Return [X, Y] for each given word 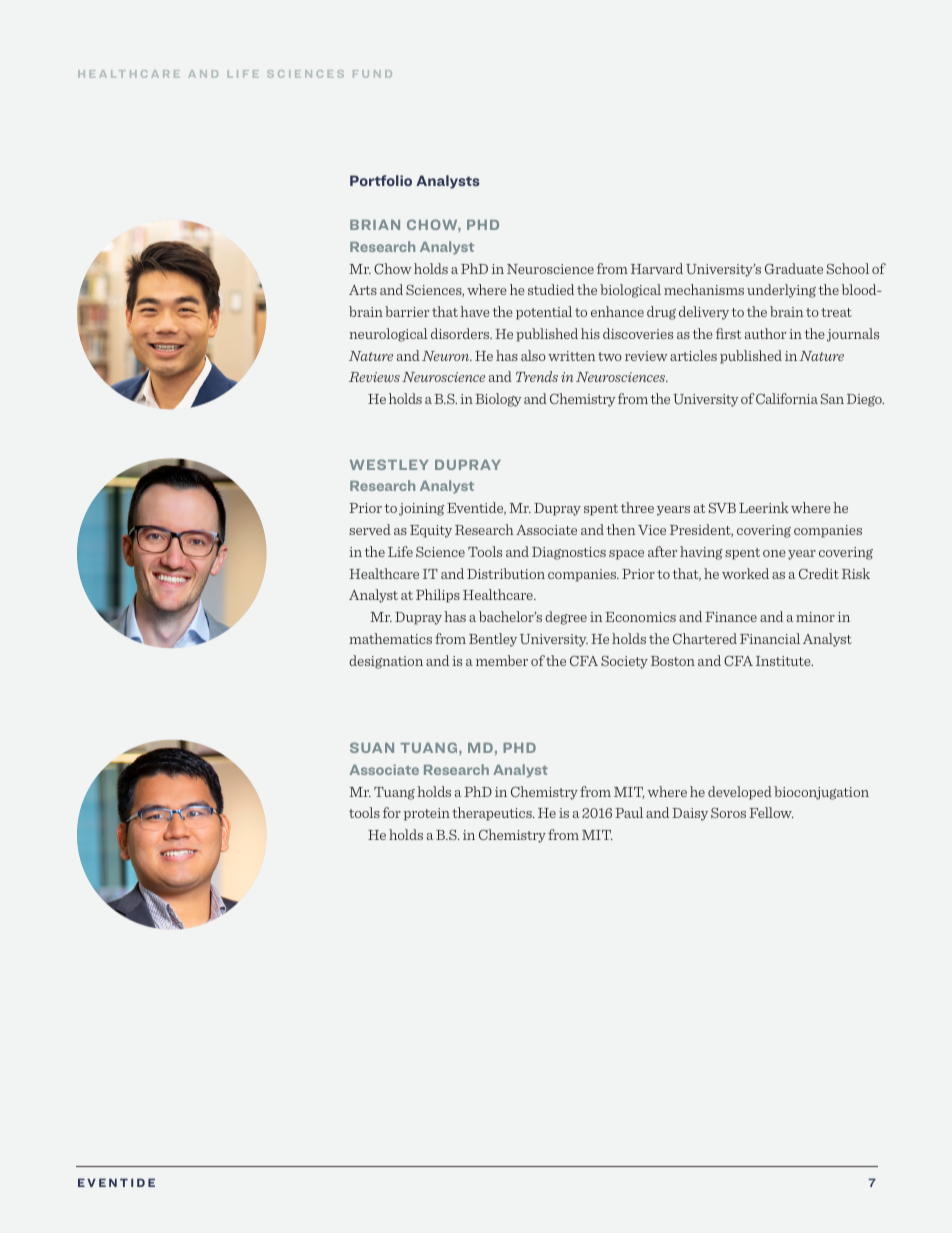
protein [427, 814]
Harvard [657, 268]
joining [421, 509]
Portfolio [381, 180]
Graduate [794, 268]
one [774, 553]
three [637, 507]
